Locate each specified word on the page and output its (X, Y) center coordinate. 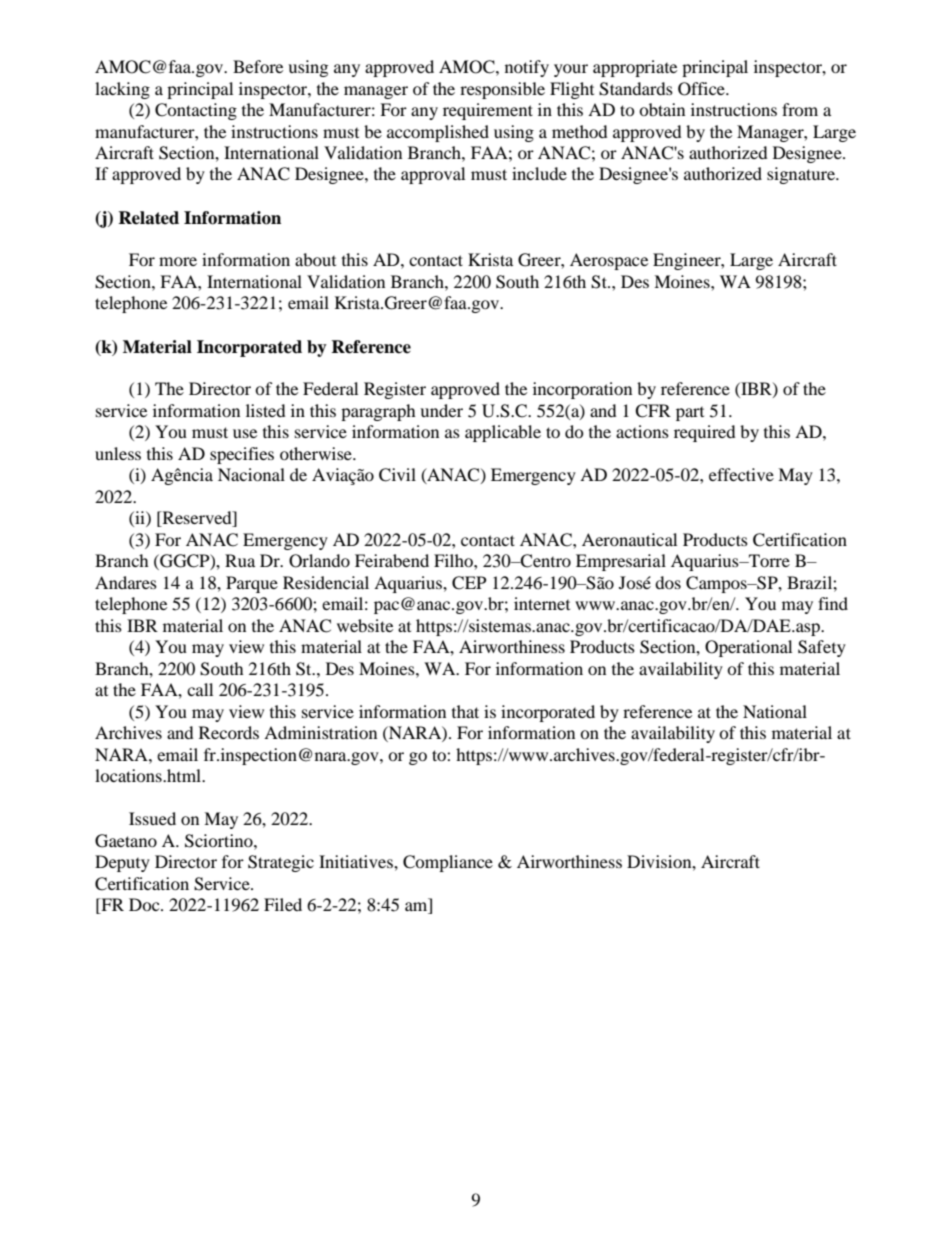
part (690, 414)
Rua (240, 560)
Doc (145, 904)
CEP (469, 583)
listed (266, 410)
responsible (502, 90)
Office (702, 89)
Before (258, 66)
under (441, 410)
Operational (748, 648)
